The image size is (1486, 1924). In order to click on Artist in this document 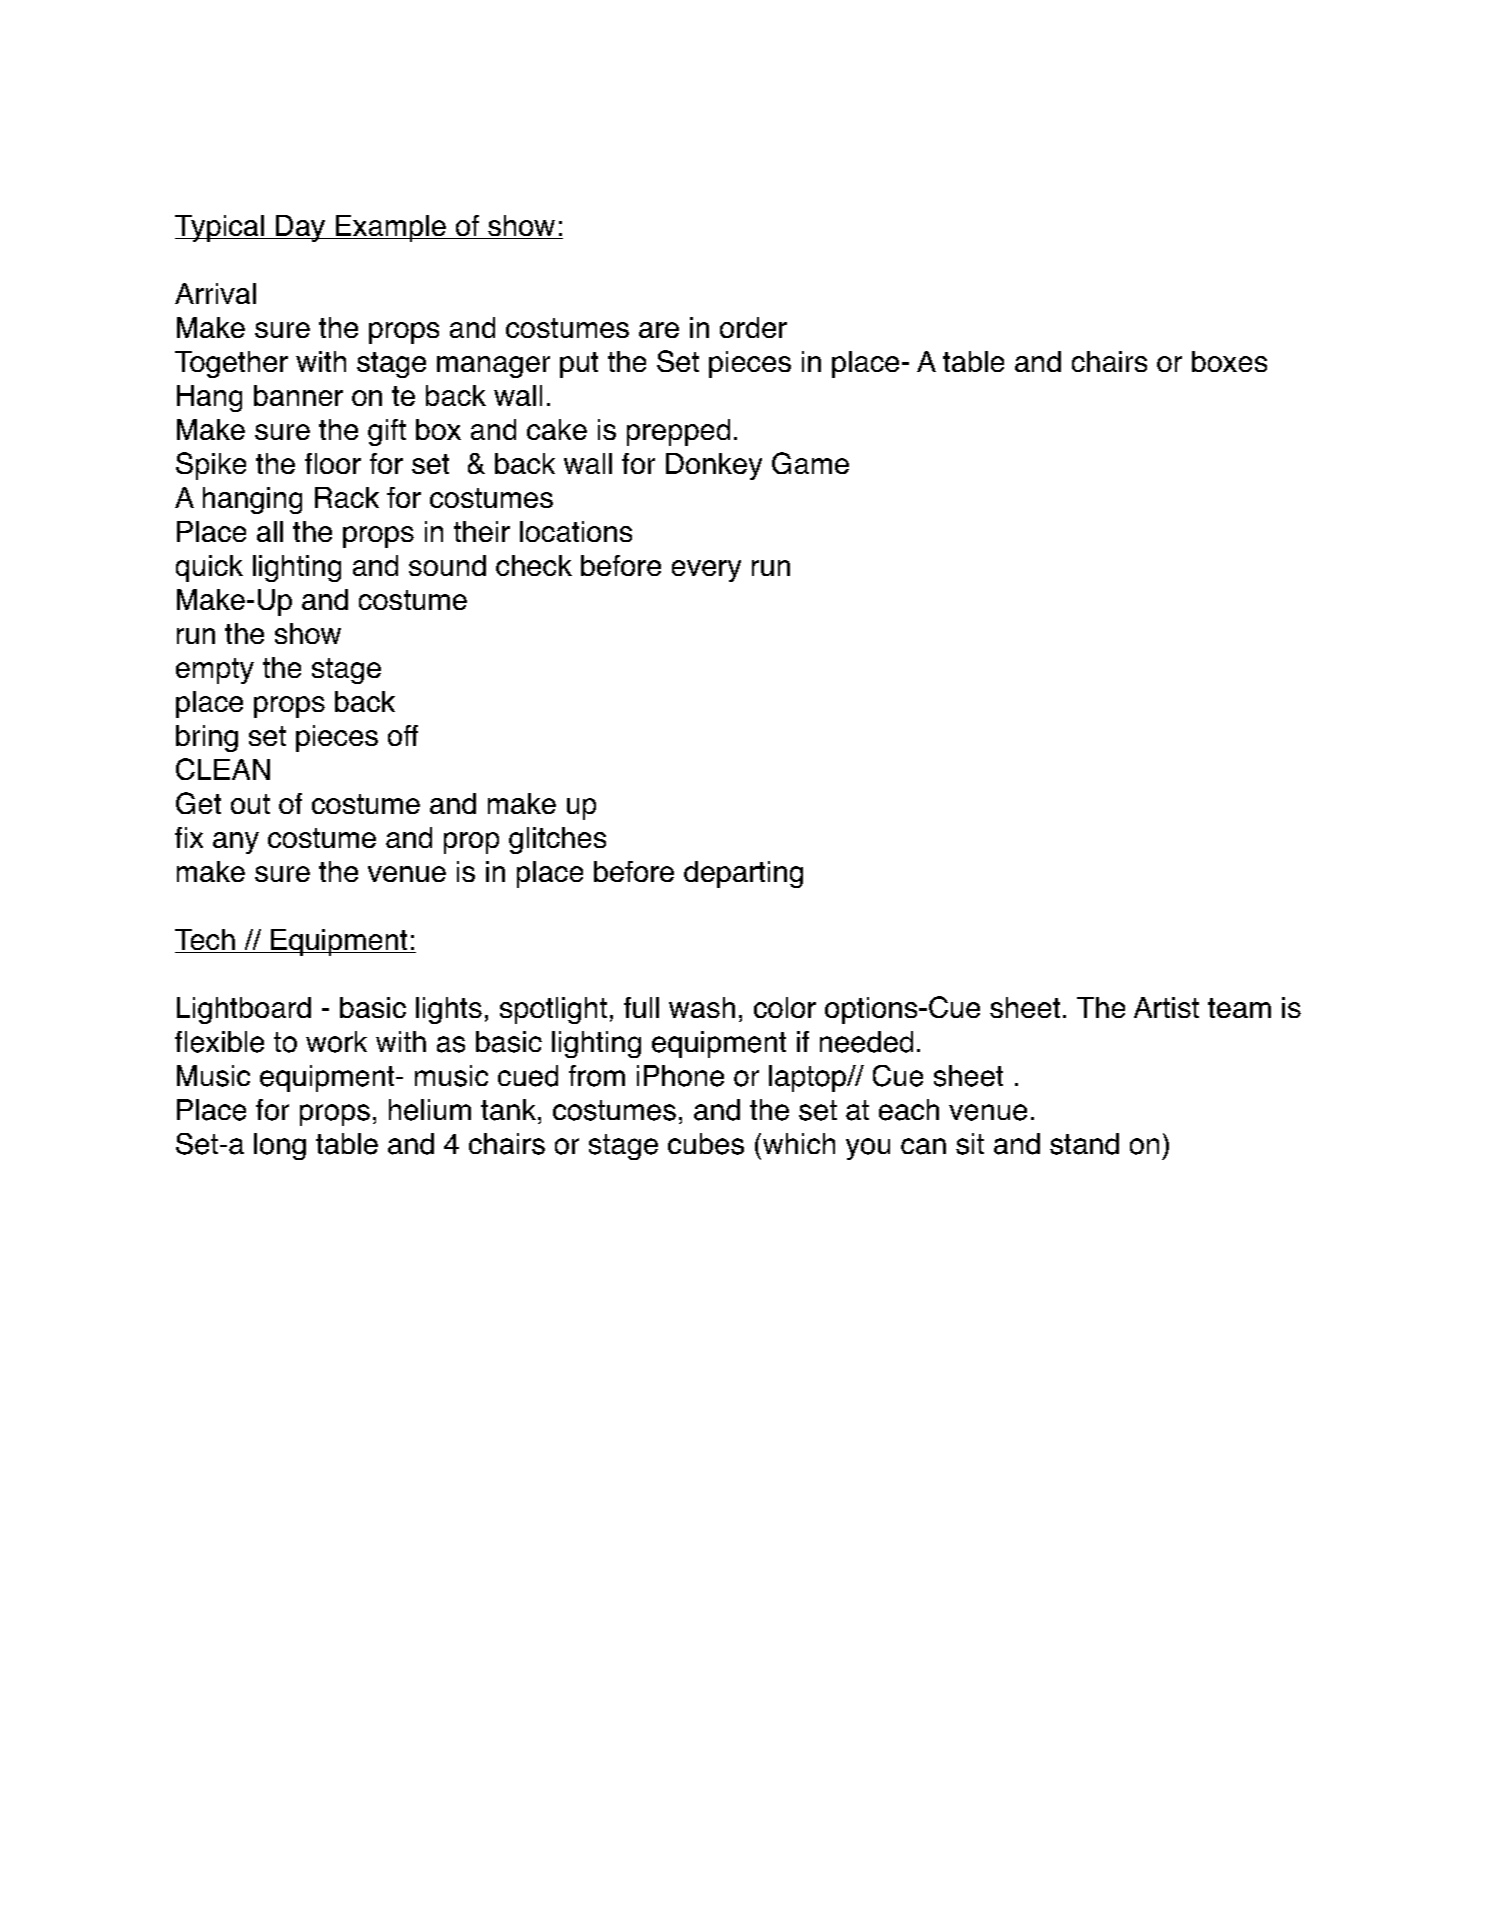, I will do `click(1166, 1007)`.
